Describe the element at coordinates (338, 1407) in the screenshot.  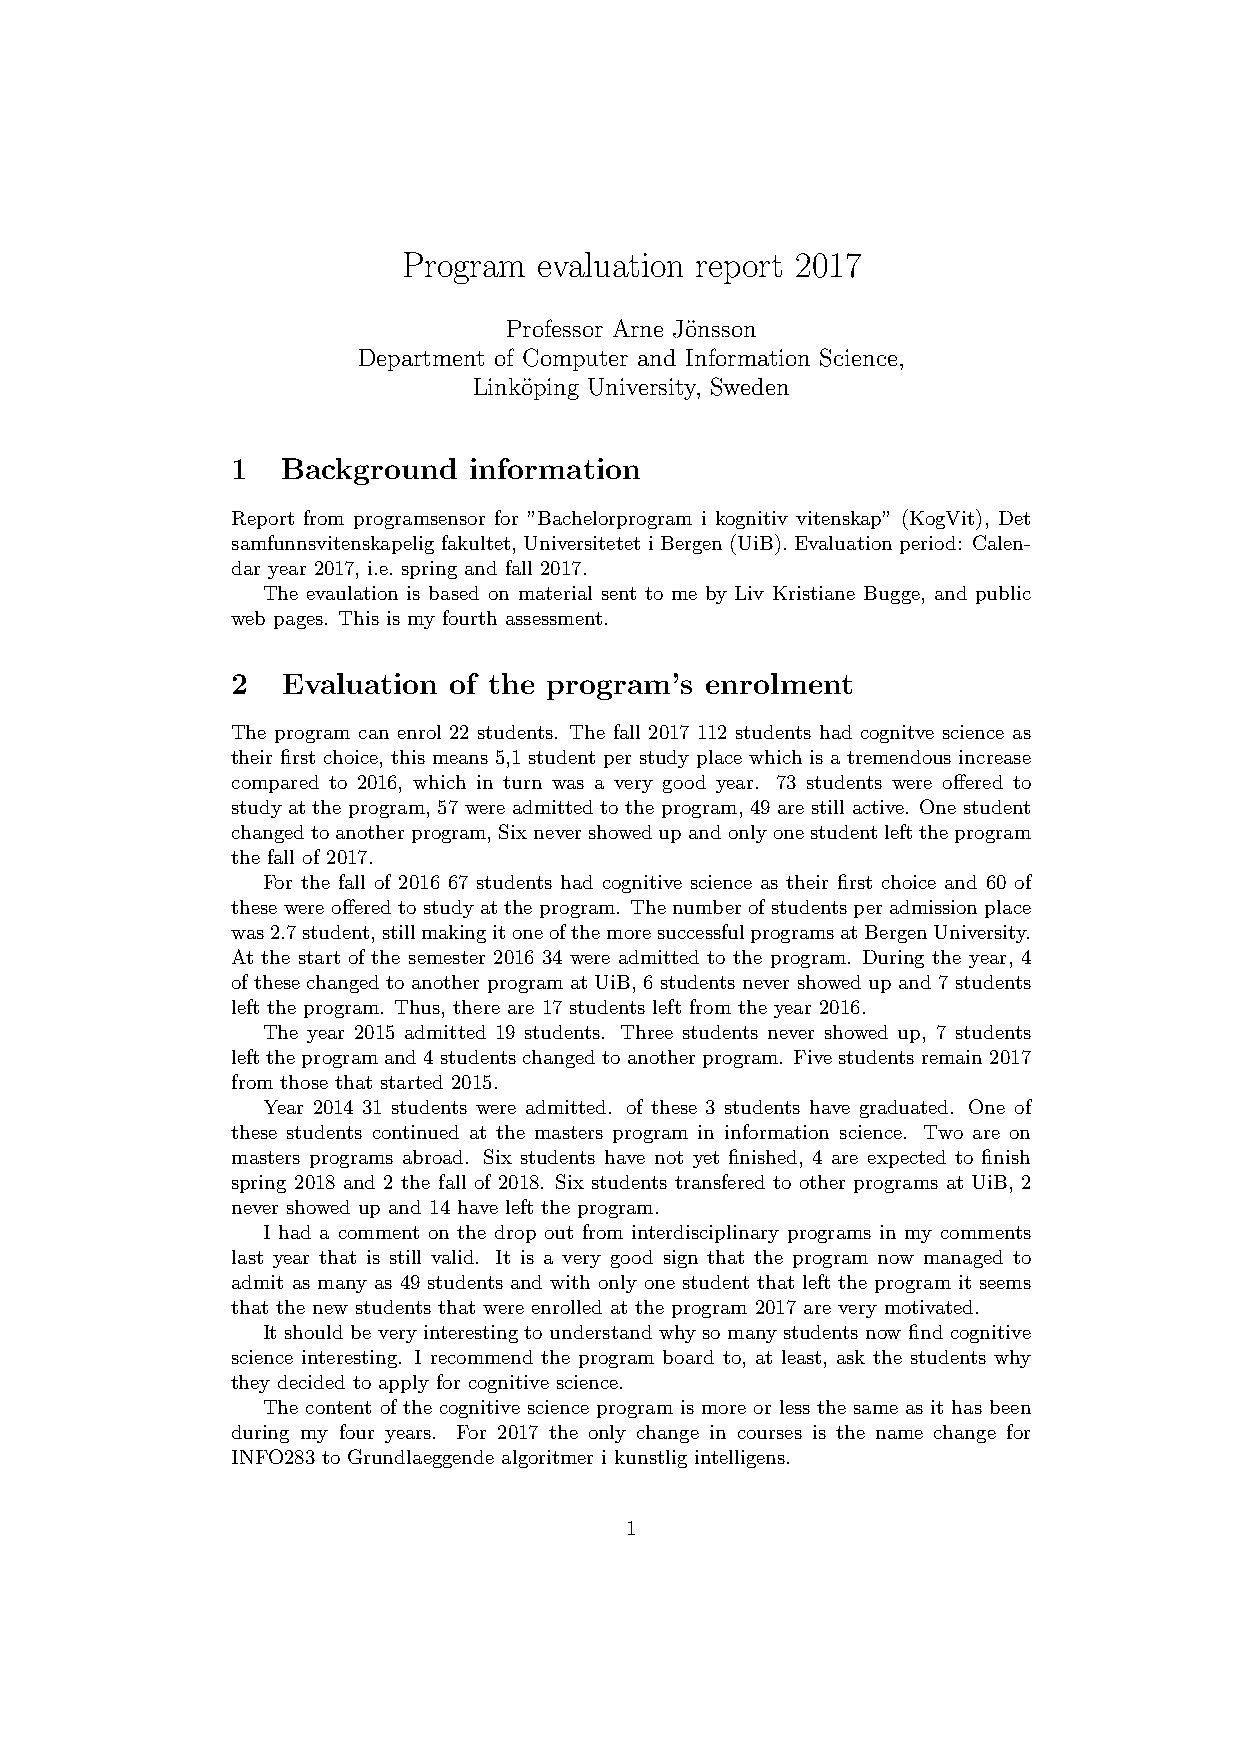
I see `content` at that location.
